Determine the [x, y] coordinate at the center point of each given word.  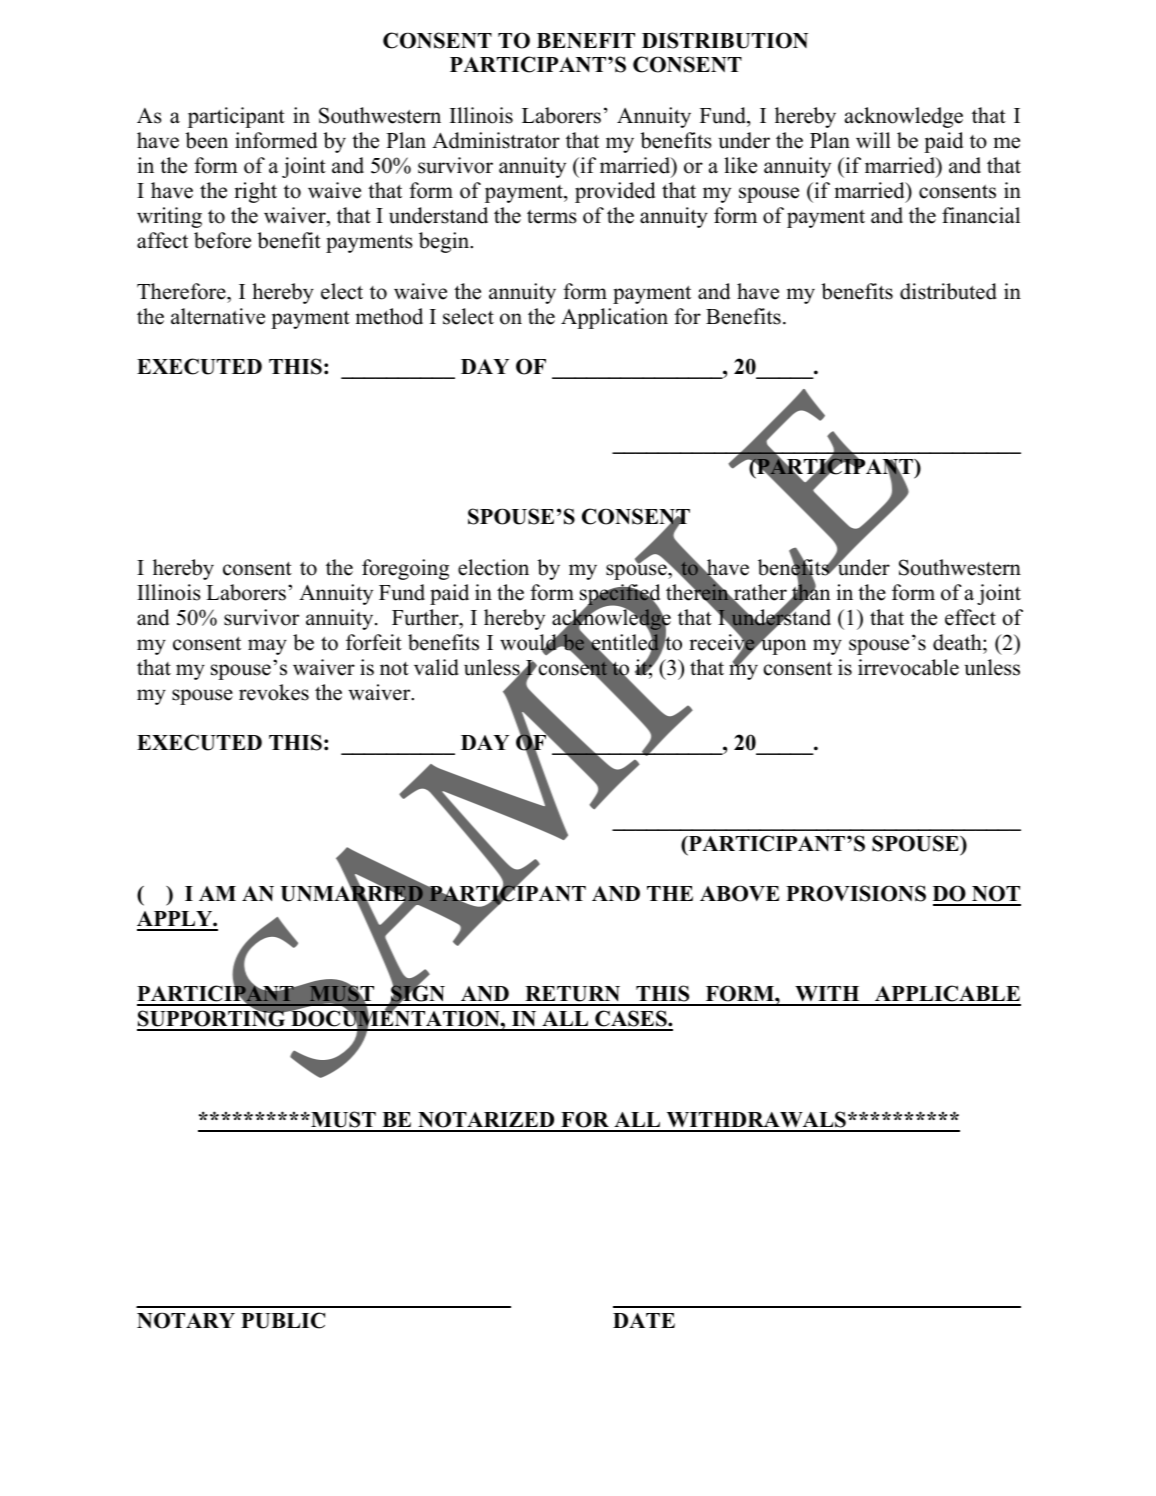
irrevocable [908, 667]
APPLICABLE [947, 995]
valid [436, 667]
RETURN [573, 995]
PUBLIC [283, 1320]
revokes [274, 692]
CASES [631, 1020]
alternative [218, 316]
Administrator [496, 140]
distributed [948, 291]
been [206, 140]
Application [614, 318]
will [873, 140]
